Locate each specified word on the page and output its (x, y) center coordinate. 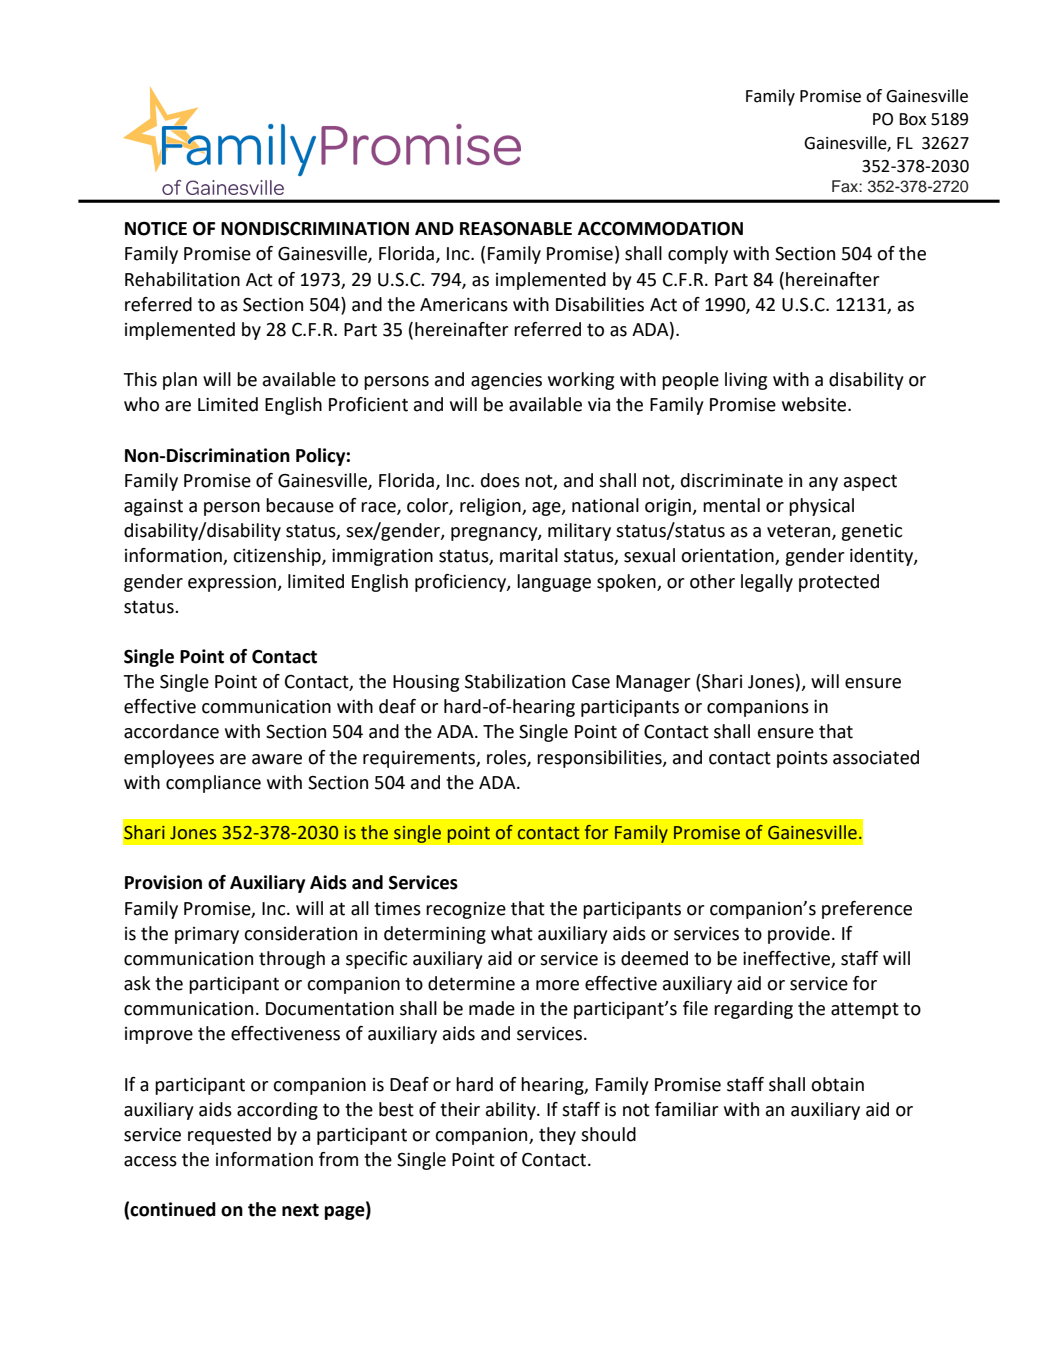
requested (229, 1136)
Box (912, 119)
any (823, 484)
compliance (213, 784)
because (300, 505)
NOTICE (156, 228)
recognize (466, 910)
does (500, 480)
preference (867, 910)
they (557, 1136)
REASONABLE (516, 228)
